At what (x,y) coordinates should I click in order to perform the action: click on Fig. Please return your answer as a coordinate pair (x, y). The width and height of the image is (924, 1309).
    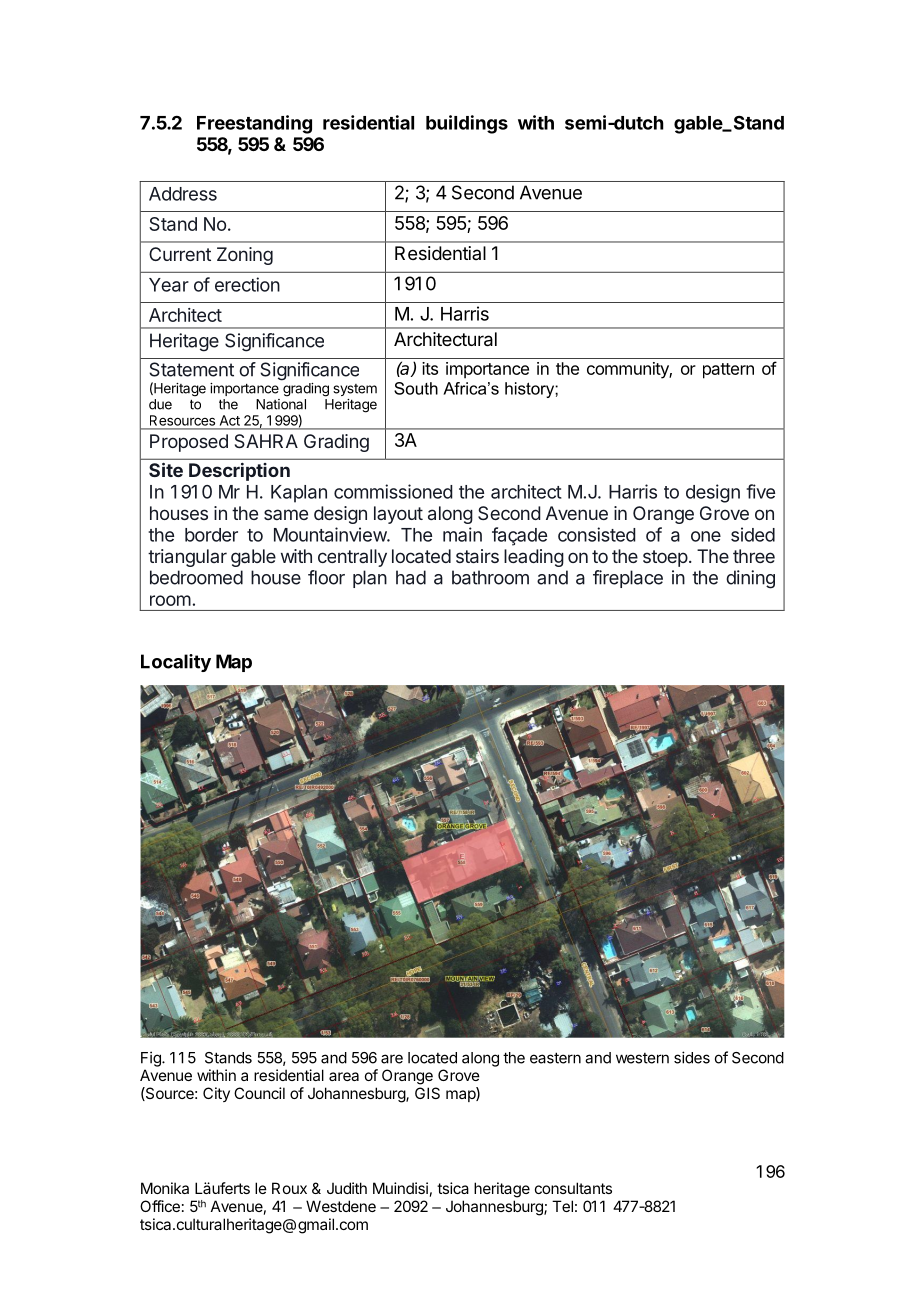
    Looking at the image, I should click on (152, 1059).
